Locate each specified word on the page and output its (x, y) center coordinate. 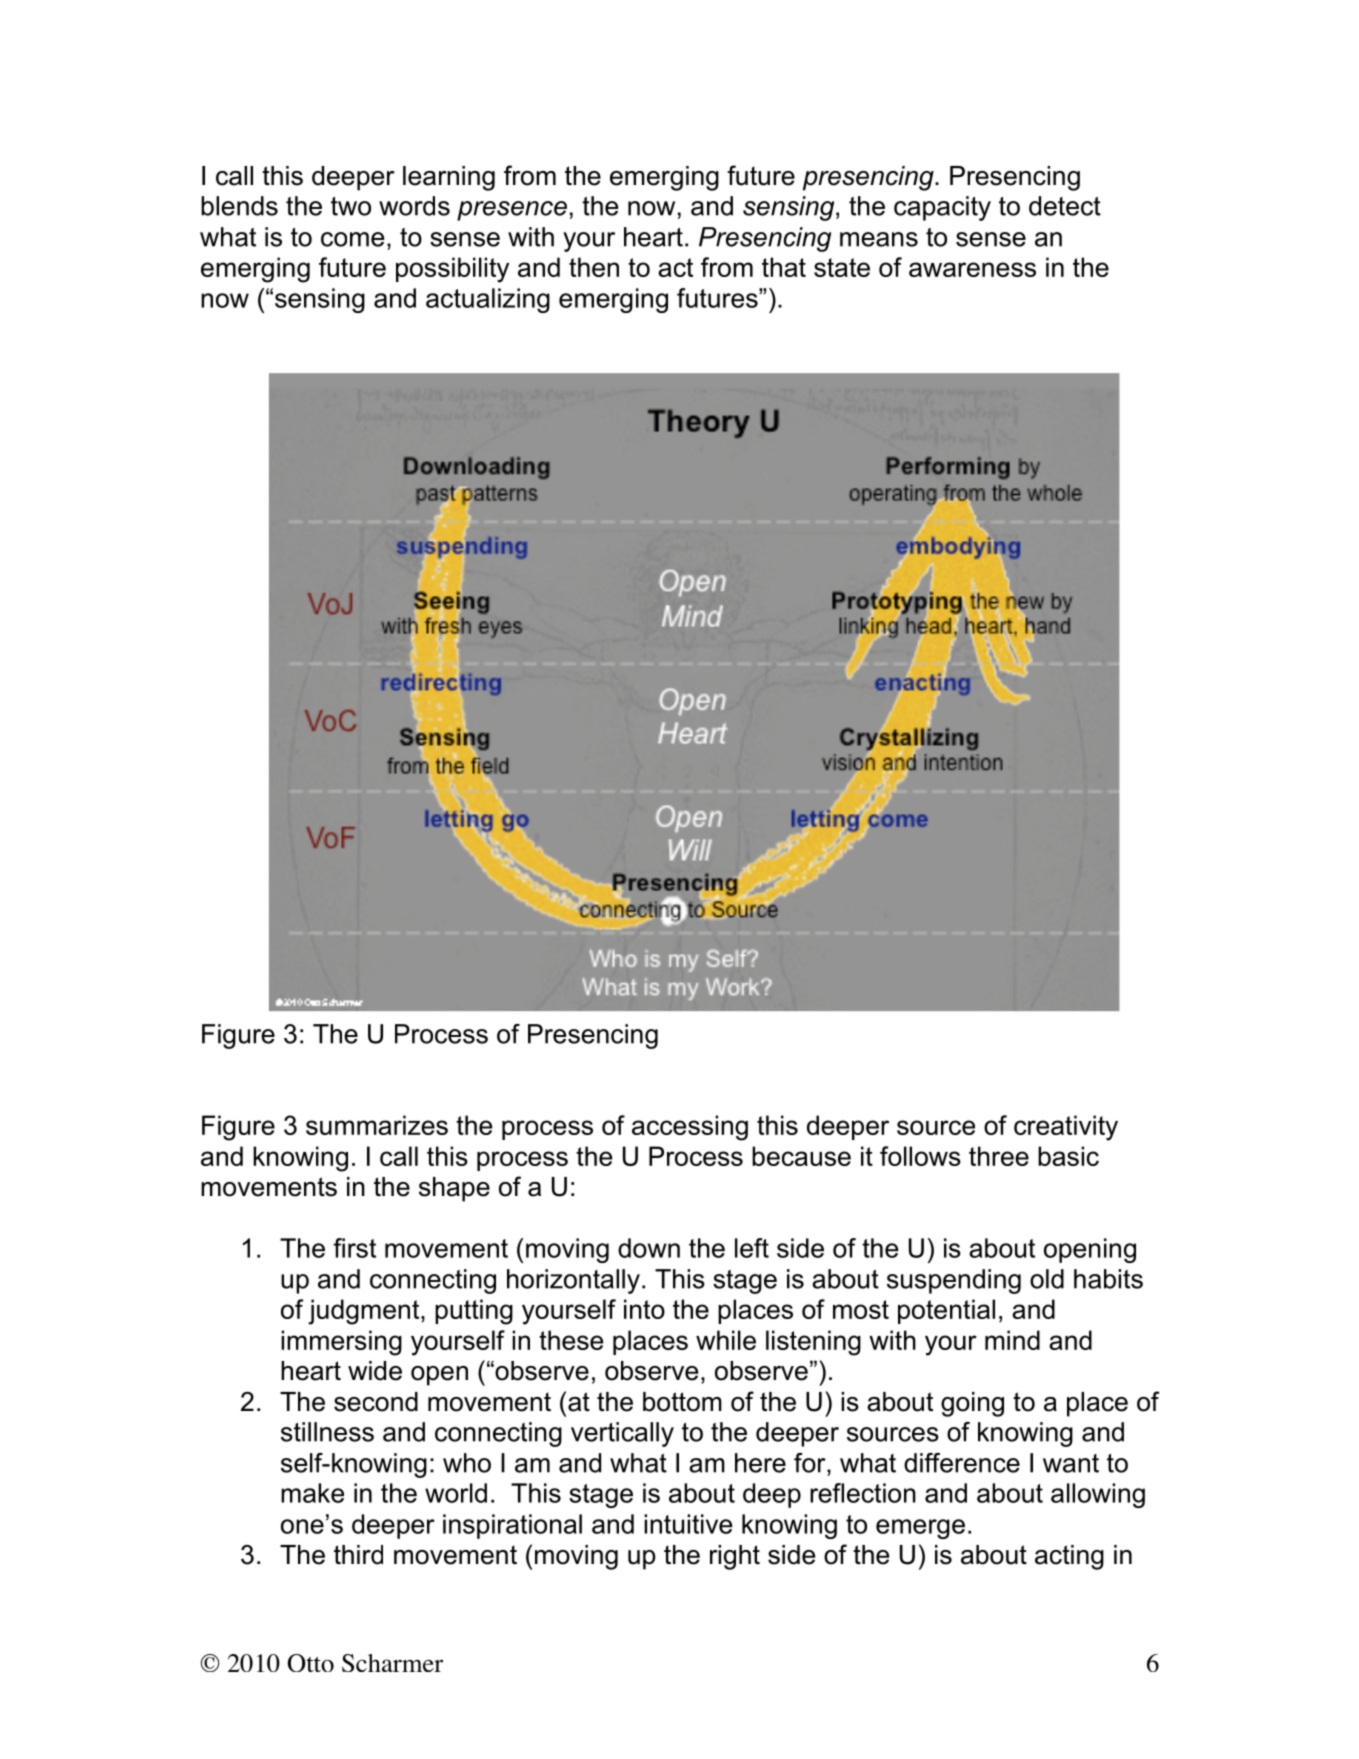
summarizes (377, 1125)
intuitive (688, 1524)
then (594, 267)
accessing (690, 1128)
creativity (1066, 1128)
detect (1065, 206)
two (351, 206)
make (312, 1493)
